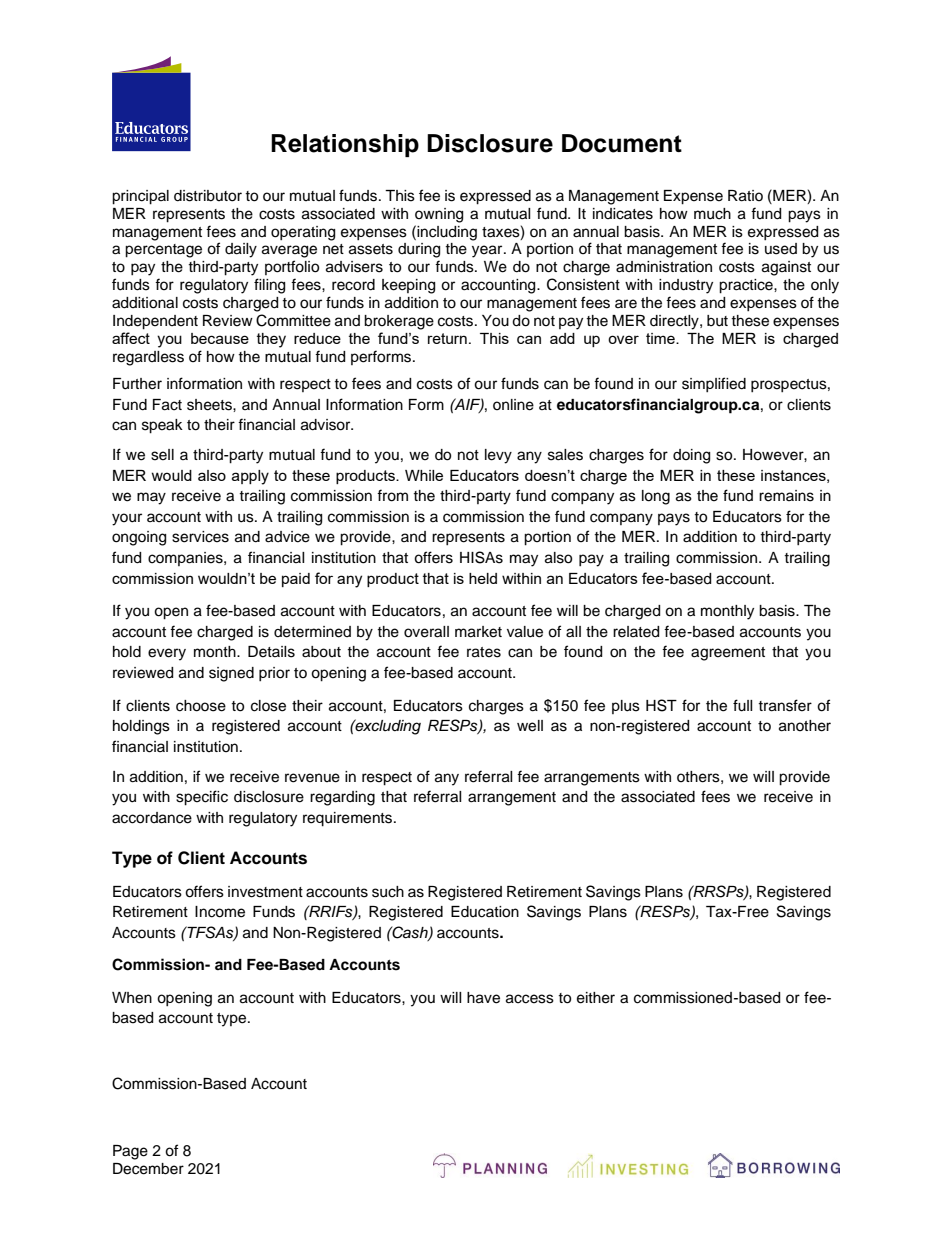 This screenshot has height=1233, width=952. Describe the element at coordinates (148, 1169) in the screenshot. I see `December` at that location.
